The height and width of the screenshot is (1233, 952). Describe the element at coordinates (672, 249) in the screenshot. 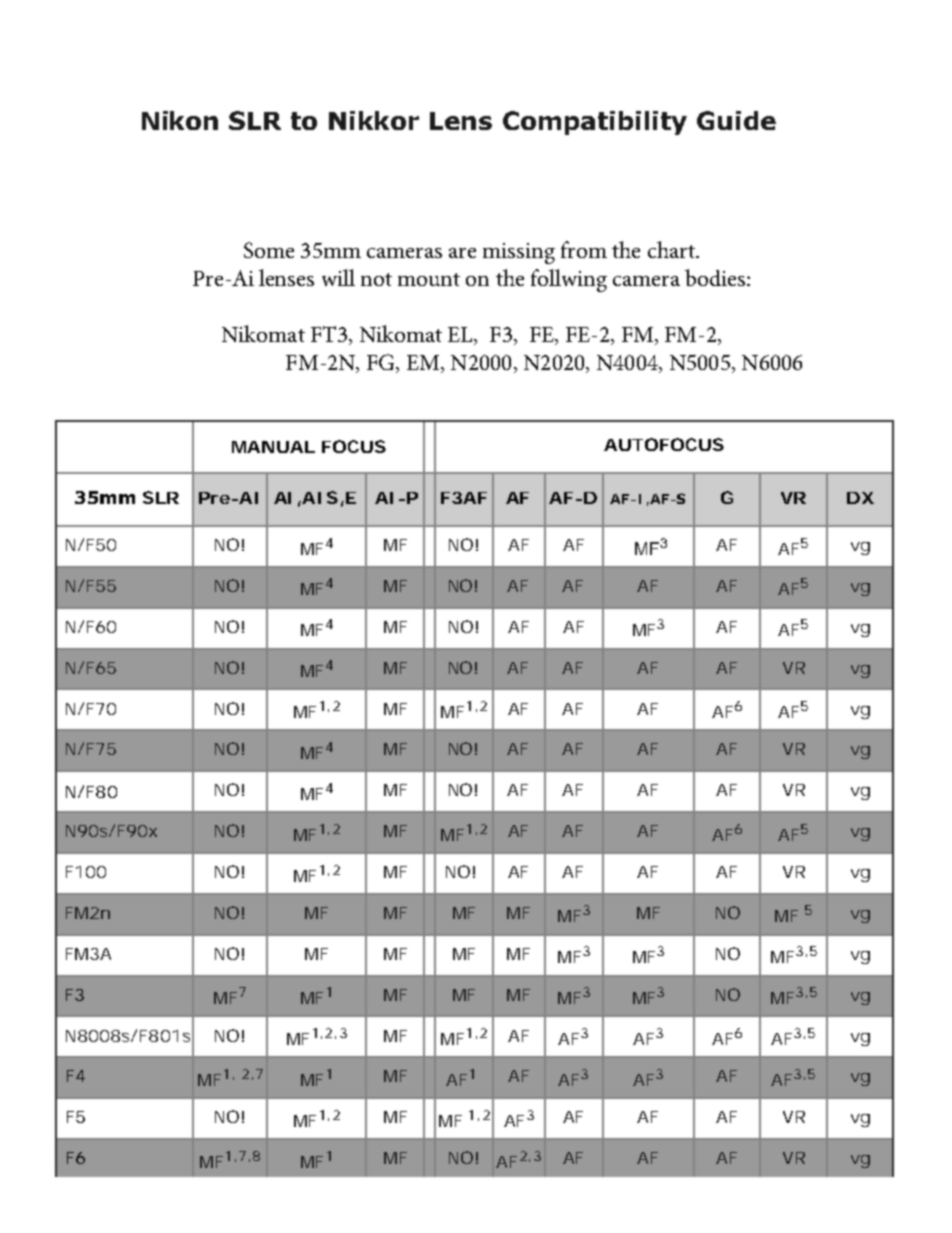

I see `chart` at that location.
